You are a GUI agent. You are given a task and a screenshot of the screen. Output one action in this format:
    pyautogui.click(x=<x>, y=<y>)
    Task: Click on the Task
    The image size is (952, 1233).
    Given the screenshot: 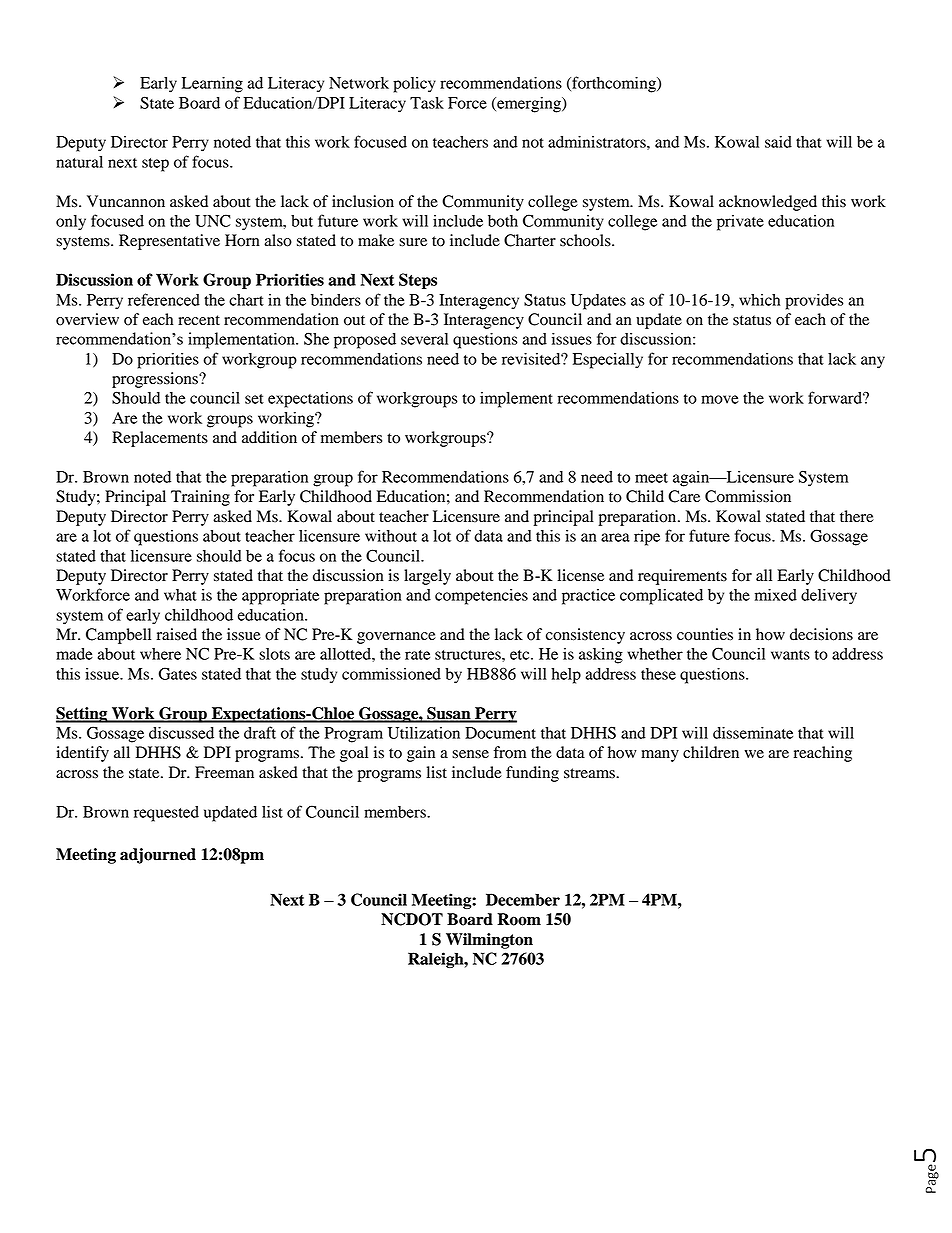 What is the action you would take?
    pyautogui.click(x=427, y=103)
